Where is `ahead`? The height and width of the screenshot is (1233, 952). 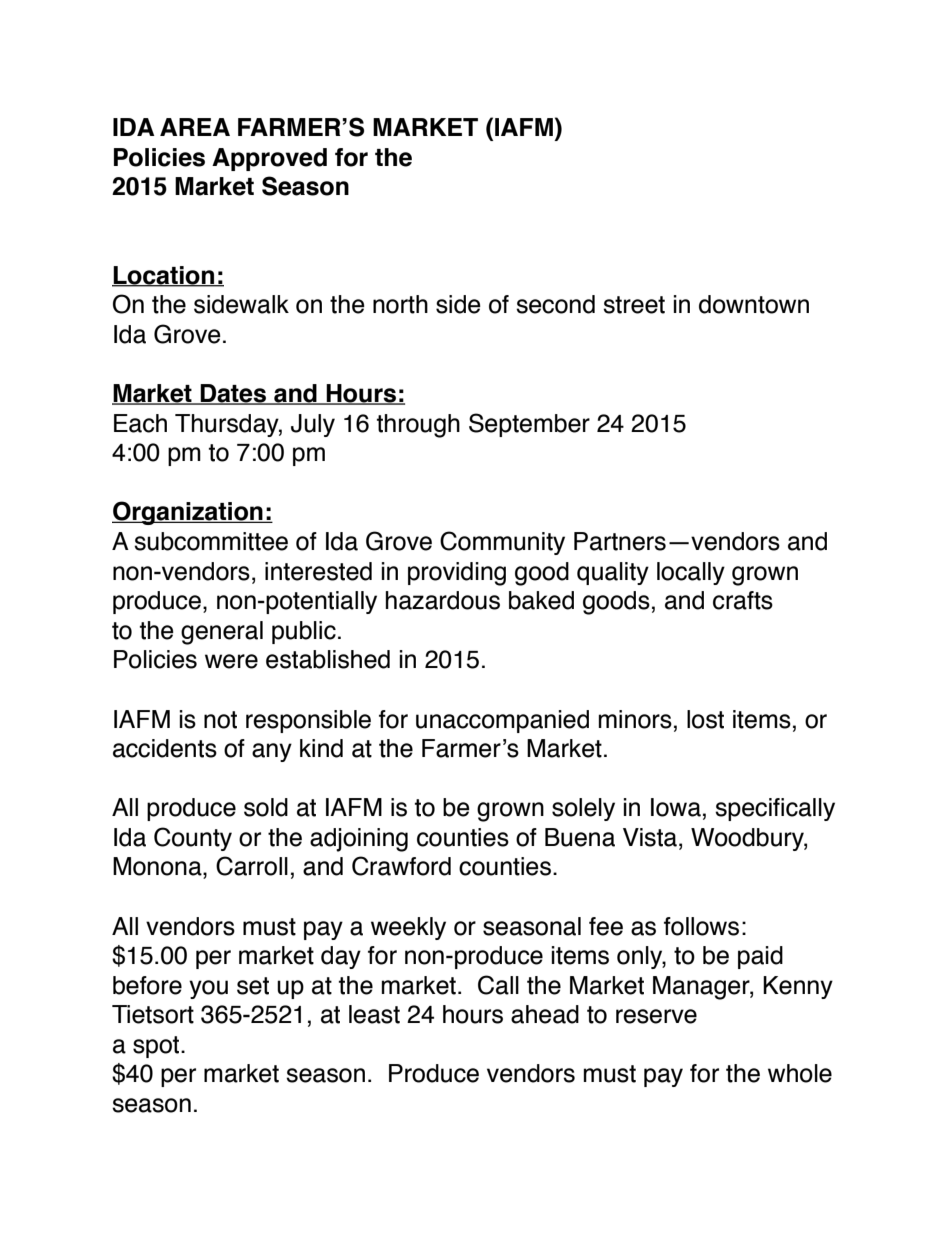 ahead is located at coordinates (545, 1014).
